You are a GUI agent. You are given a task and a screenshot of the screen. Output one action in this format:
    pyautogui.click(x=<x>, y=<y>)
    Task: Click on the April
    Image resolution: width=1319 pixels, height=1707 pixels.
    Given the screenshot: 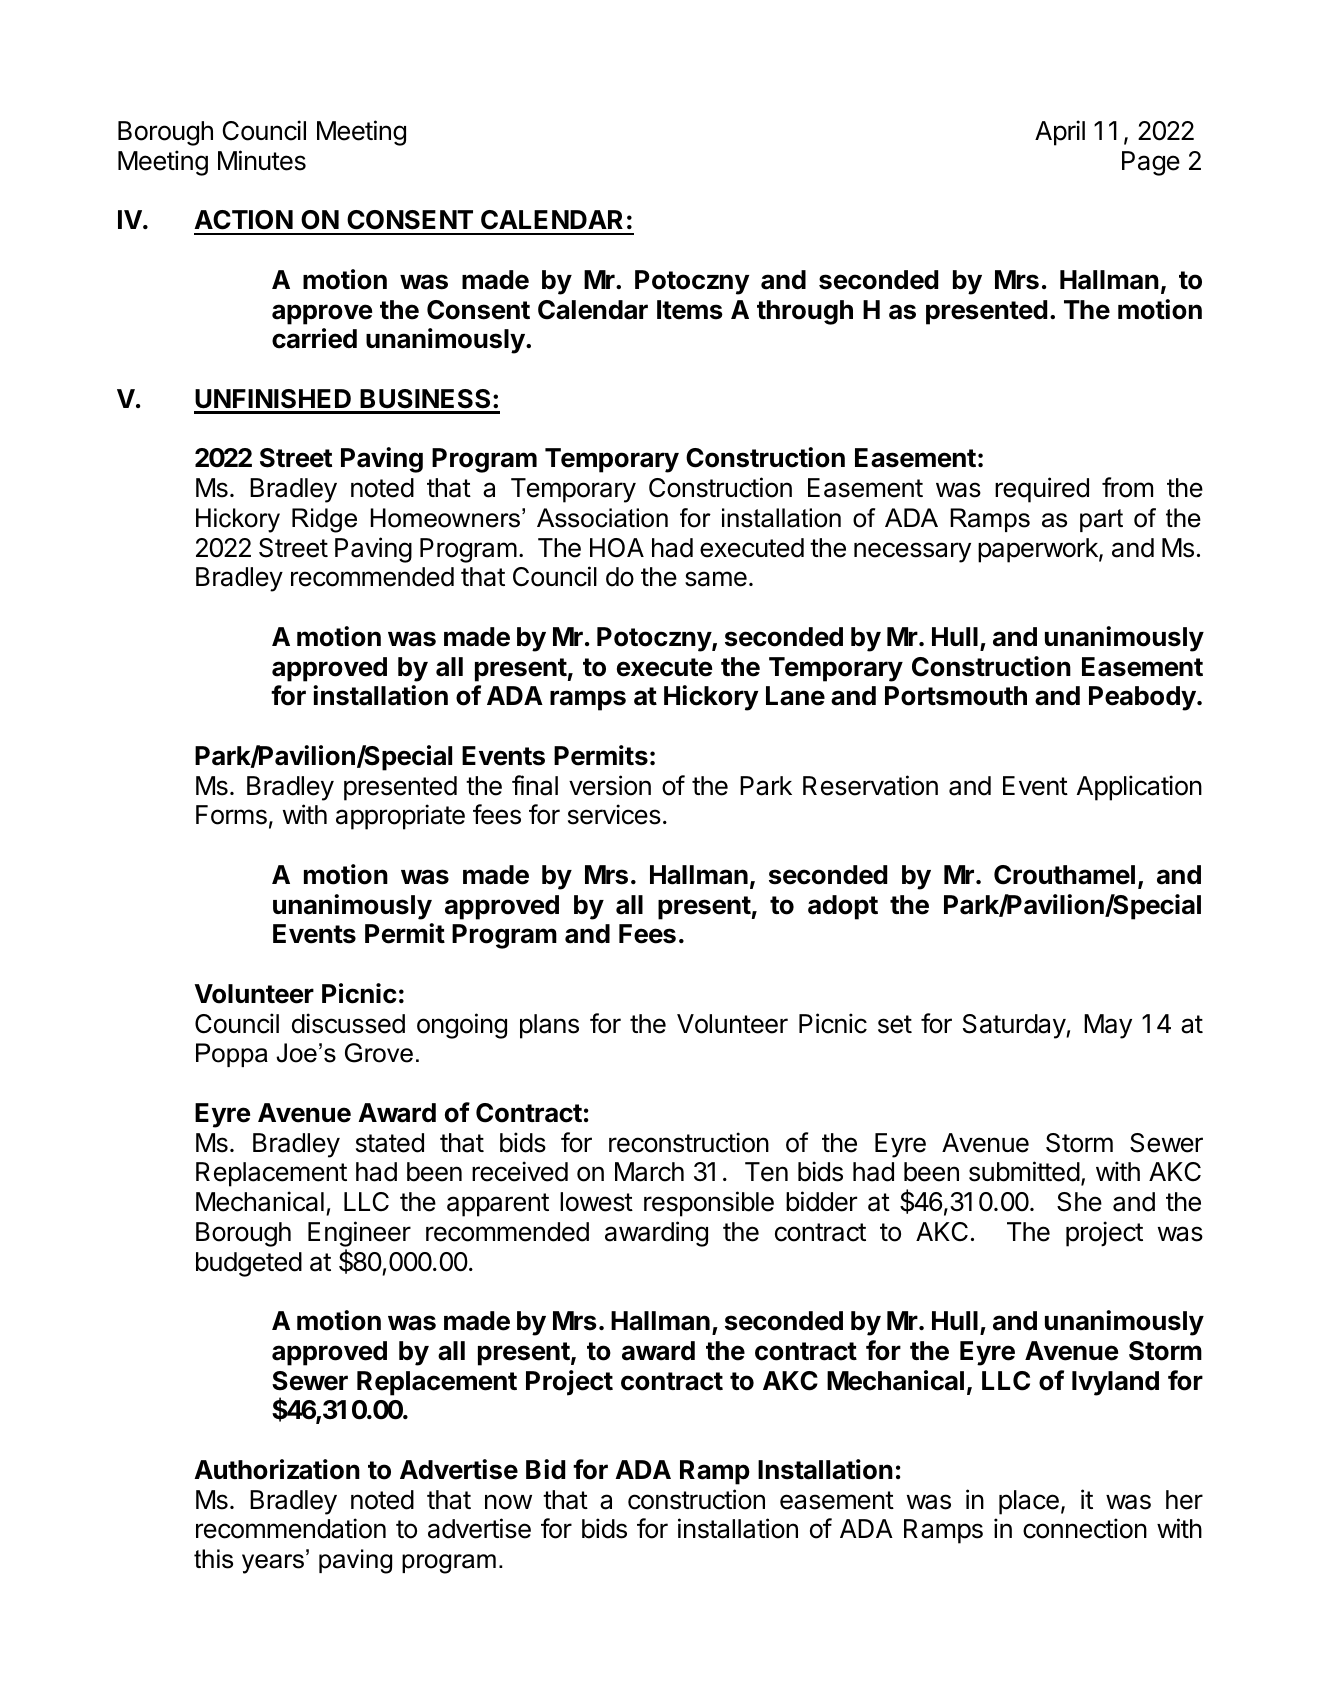 What is the action you would take?
    pyautogui.click(x=1060, y=133)
